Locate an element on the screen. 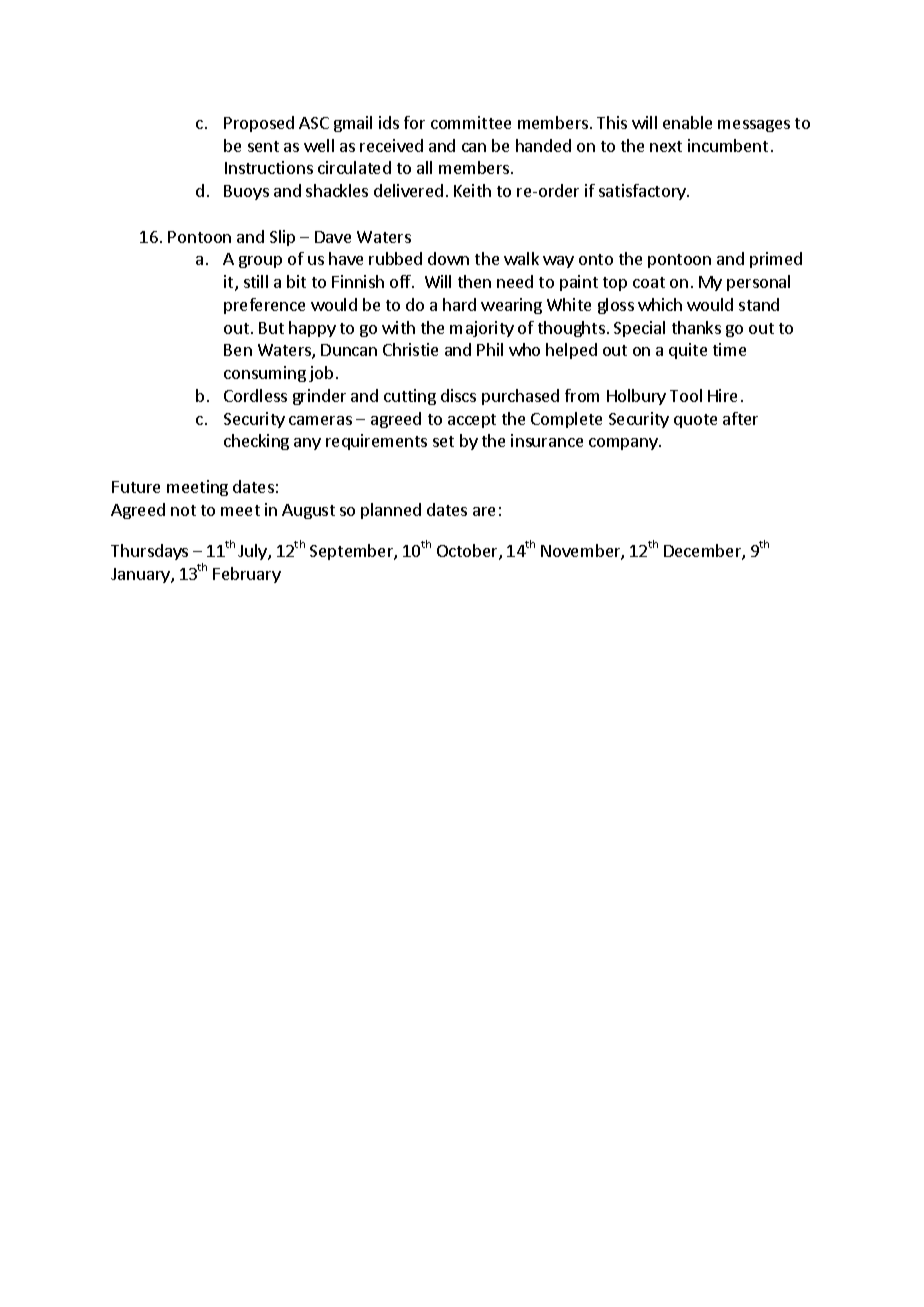 The width and height of the screenshot is (924, 1307). incumbent is located at coordinates (728, 145).
